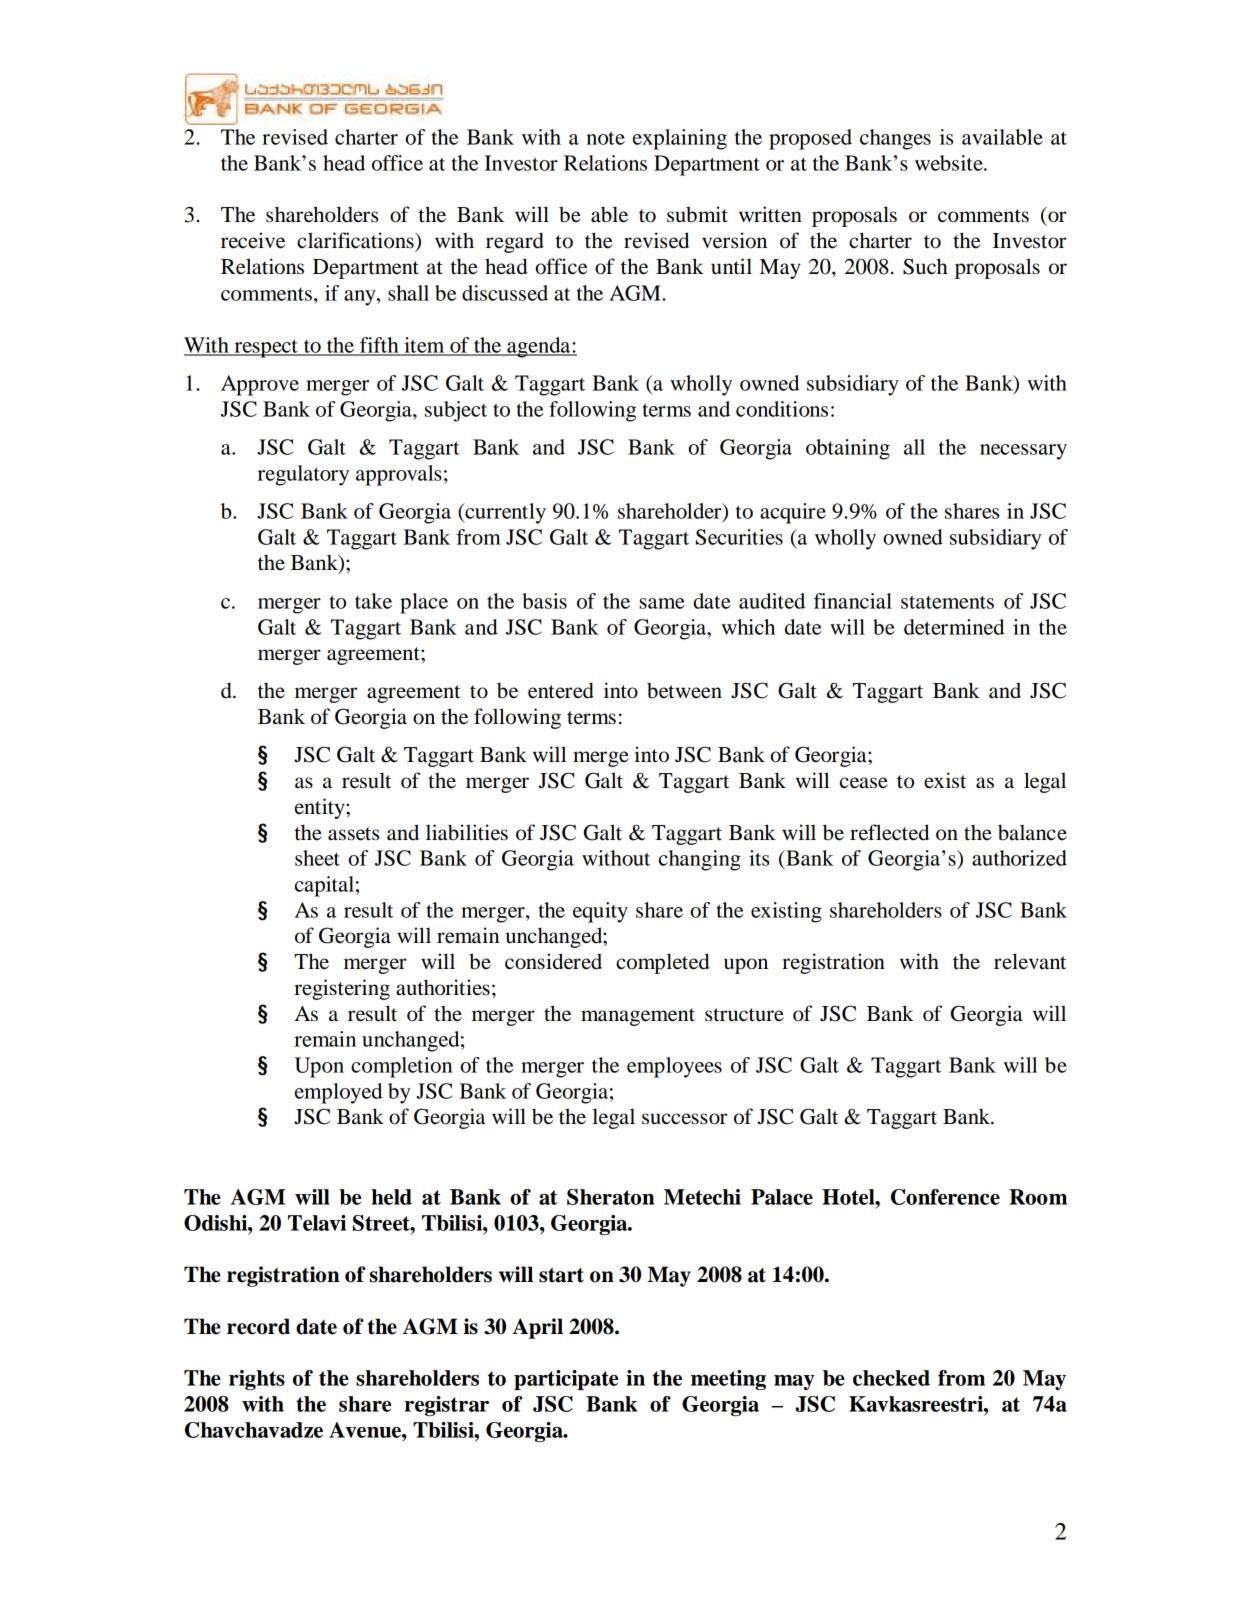 This page has width=1251, height=1619. What do you see at coordinates (566, 1380) in the page?
I see `participate` at bounding box center [566, 1380].
